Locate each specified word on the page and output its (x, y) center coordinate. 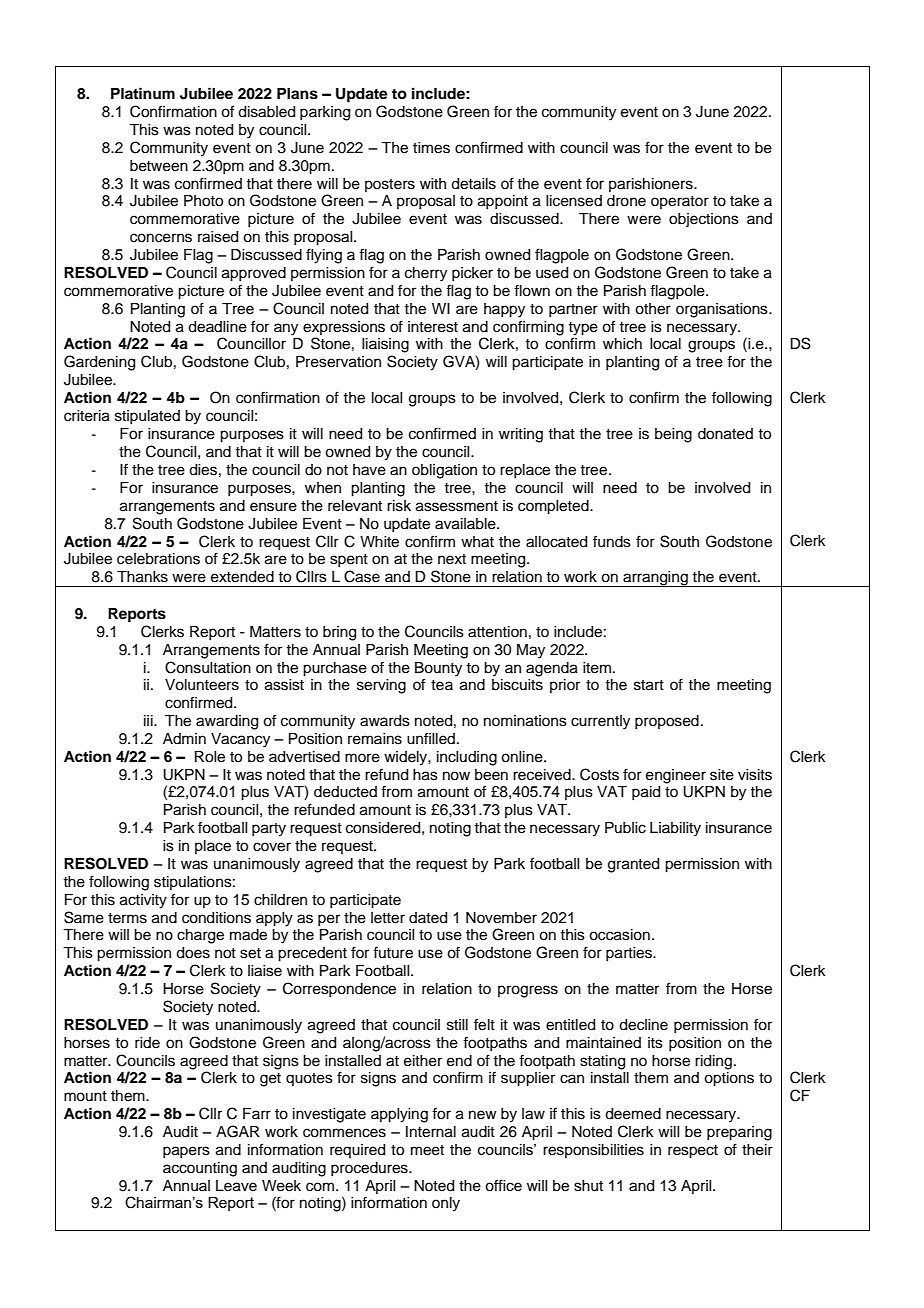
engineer (676, 776)
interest (433, 327)
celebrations (158, 559)
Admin (184, 738)
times (431, 148)
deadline (217, 327)
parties (630, 954)
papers (186, 1152)
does (193, 953)
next (452, 559)
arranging (655, 579)
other (653, 309)
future (393, 952)
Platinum (143, 93)
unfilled (431, 738)
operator (680, 202)
